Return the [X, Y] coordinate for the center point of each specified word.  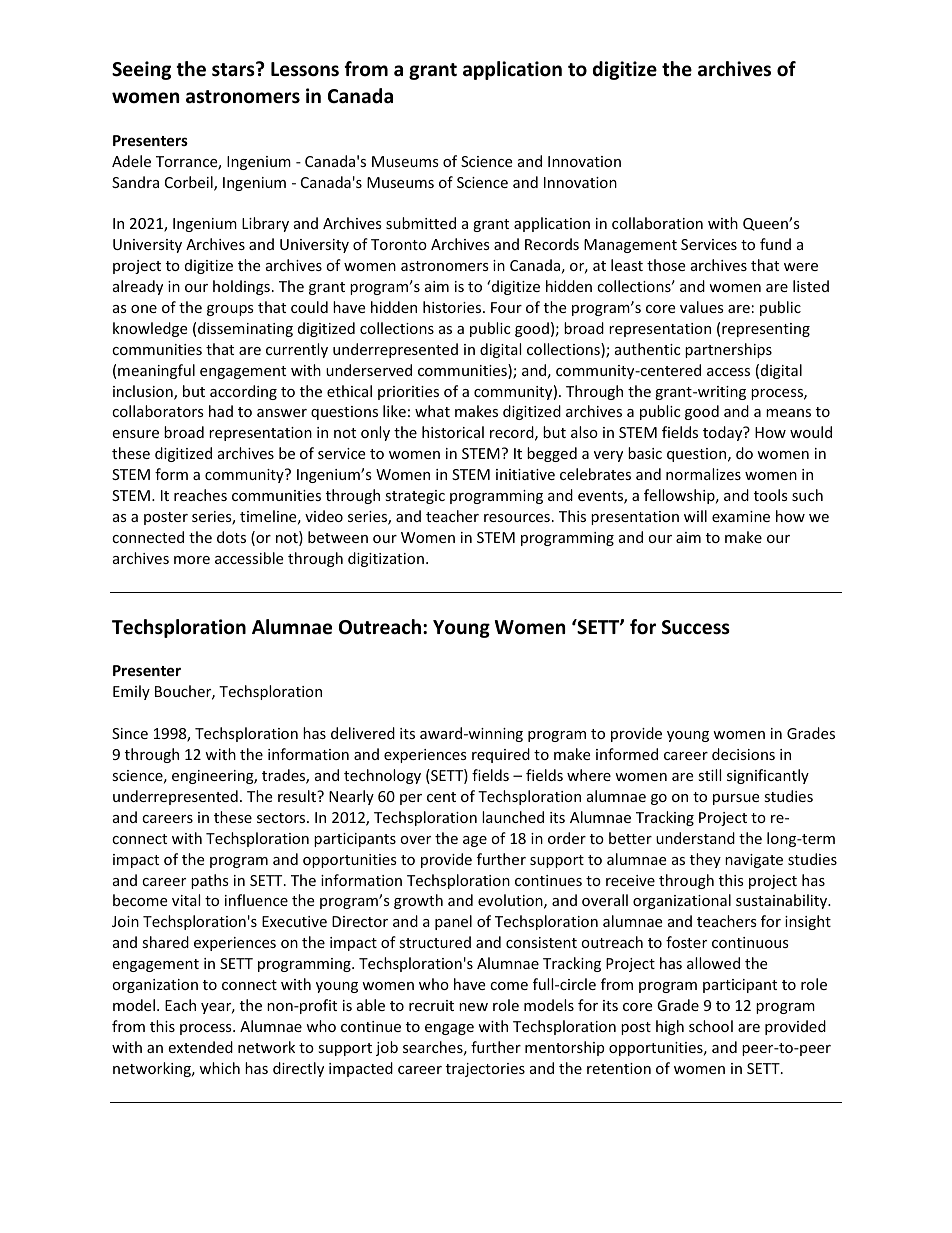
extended [200, 1047]
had [221, 411]
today [724, 433]
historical [453, 432]
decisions [743, 754]
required [501, 755]
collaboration [657, 223]
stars [234, 69]
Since [130, 733]
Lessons [305, 69]
